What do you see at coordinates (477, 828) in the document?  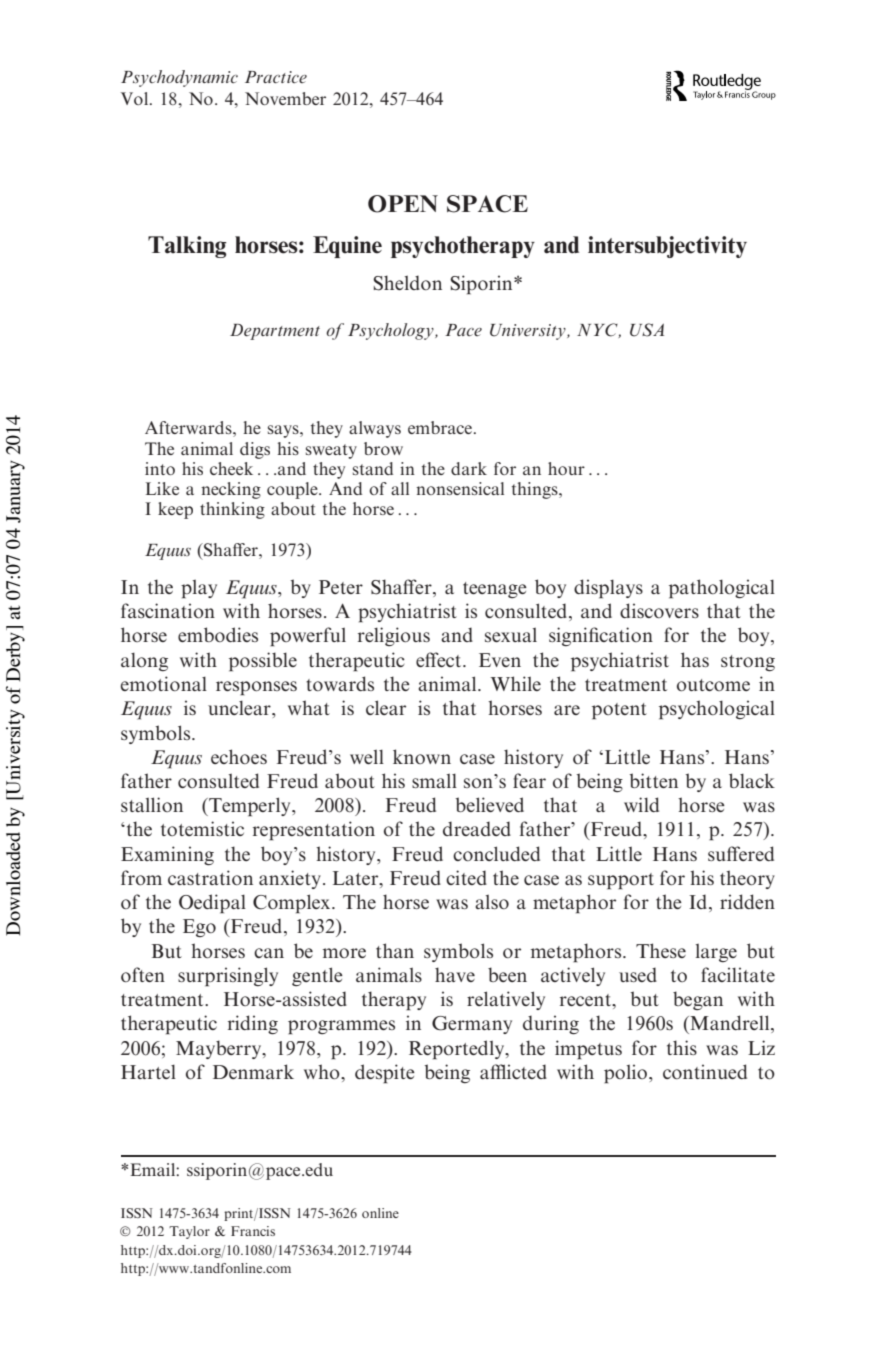 I see `dreaded` at bounding box center [477, 828].
